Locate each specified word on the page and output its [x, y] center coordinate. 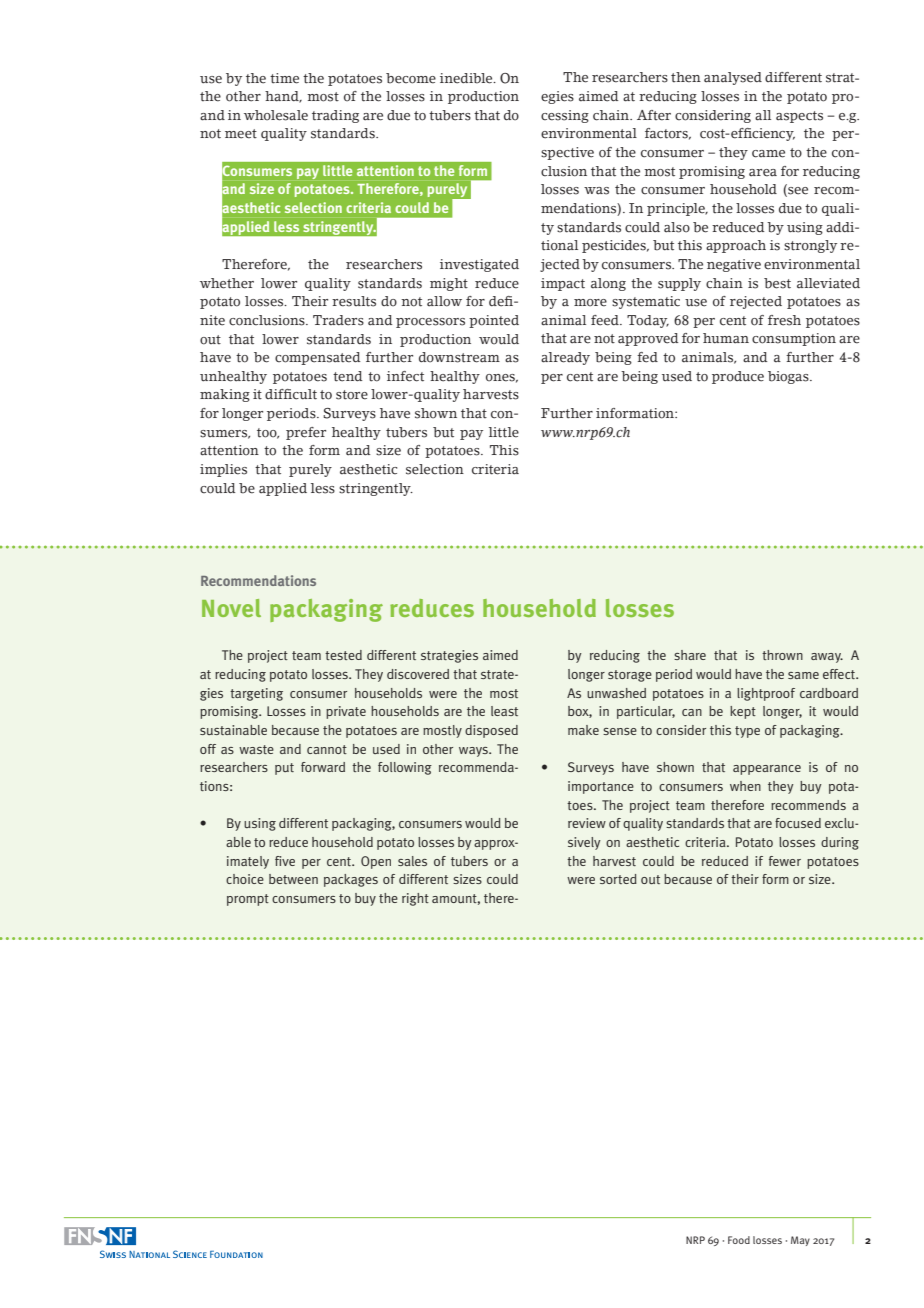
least [504, 711]
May [800, 1241]
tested [343, 655]
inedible [467, 78]
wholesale [276, 115]
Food [739, 1240]
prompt [248, 900]
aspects [799, 117]
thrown [782, 655]
